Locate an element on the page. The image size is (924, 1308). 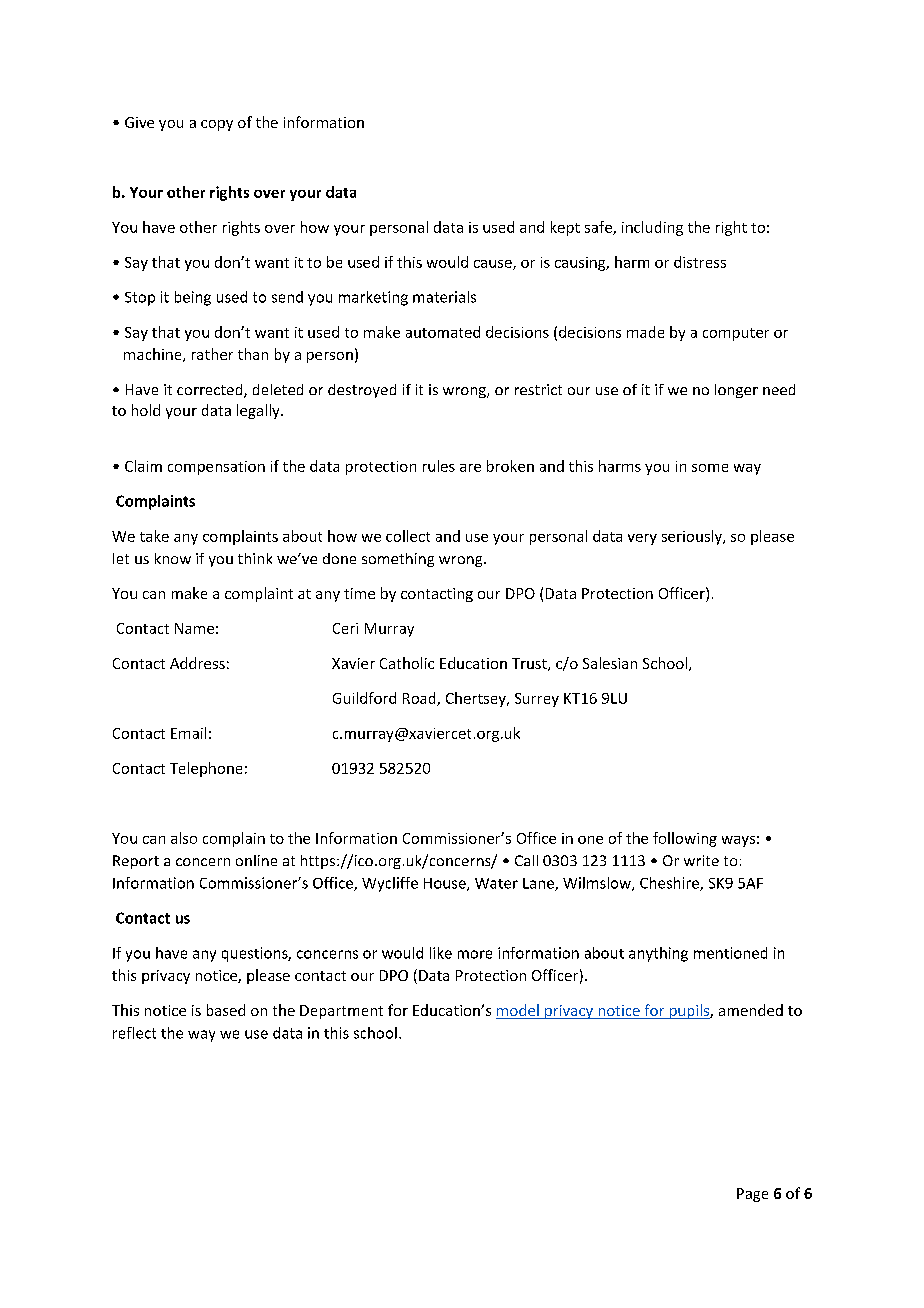
model is located at coordinates (518, 1011).
